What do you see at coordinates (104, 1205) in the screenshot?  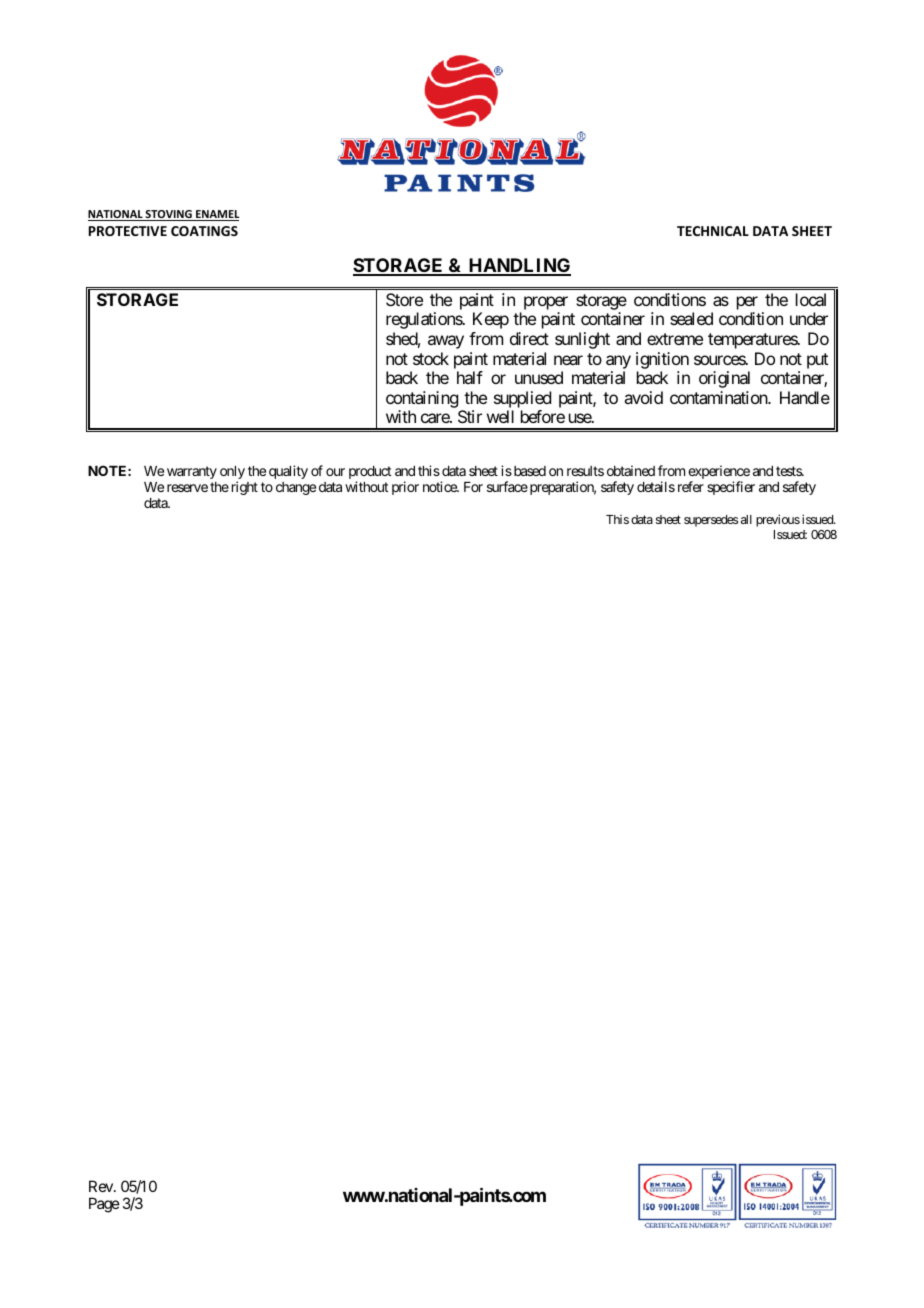 I see `Page` at bounding box center [104, 1205].
